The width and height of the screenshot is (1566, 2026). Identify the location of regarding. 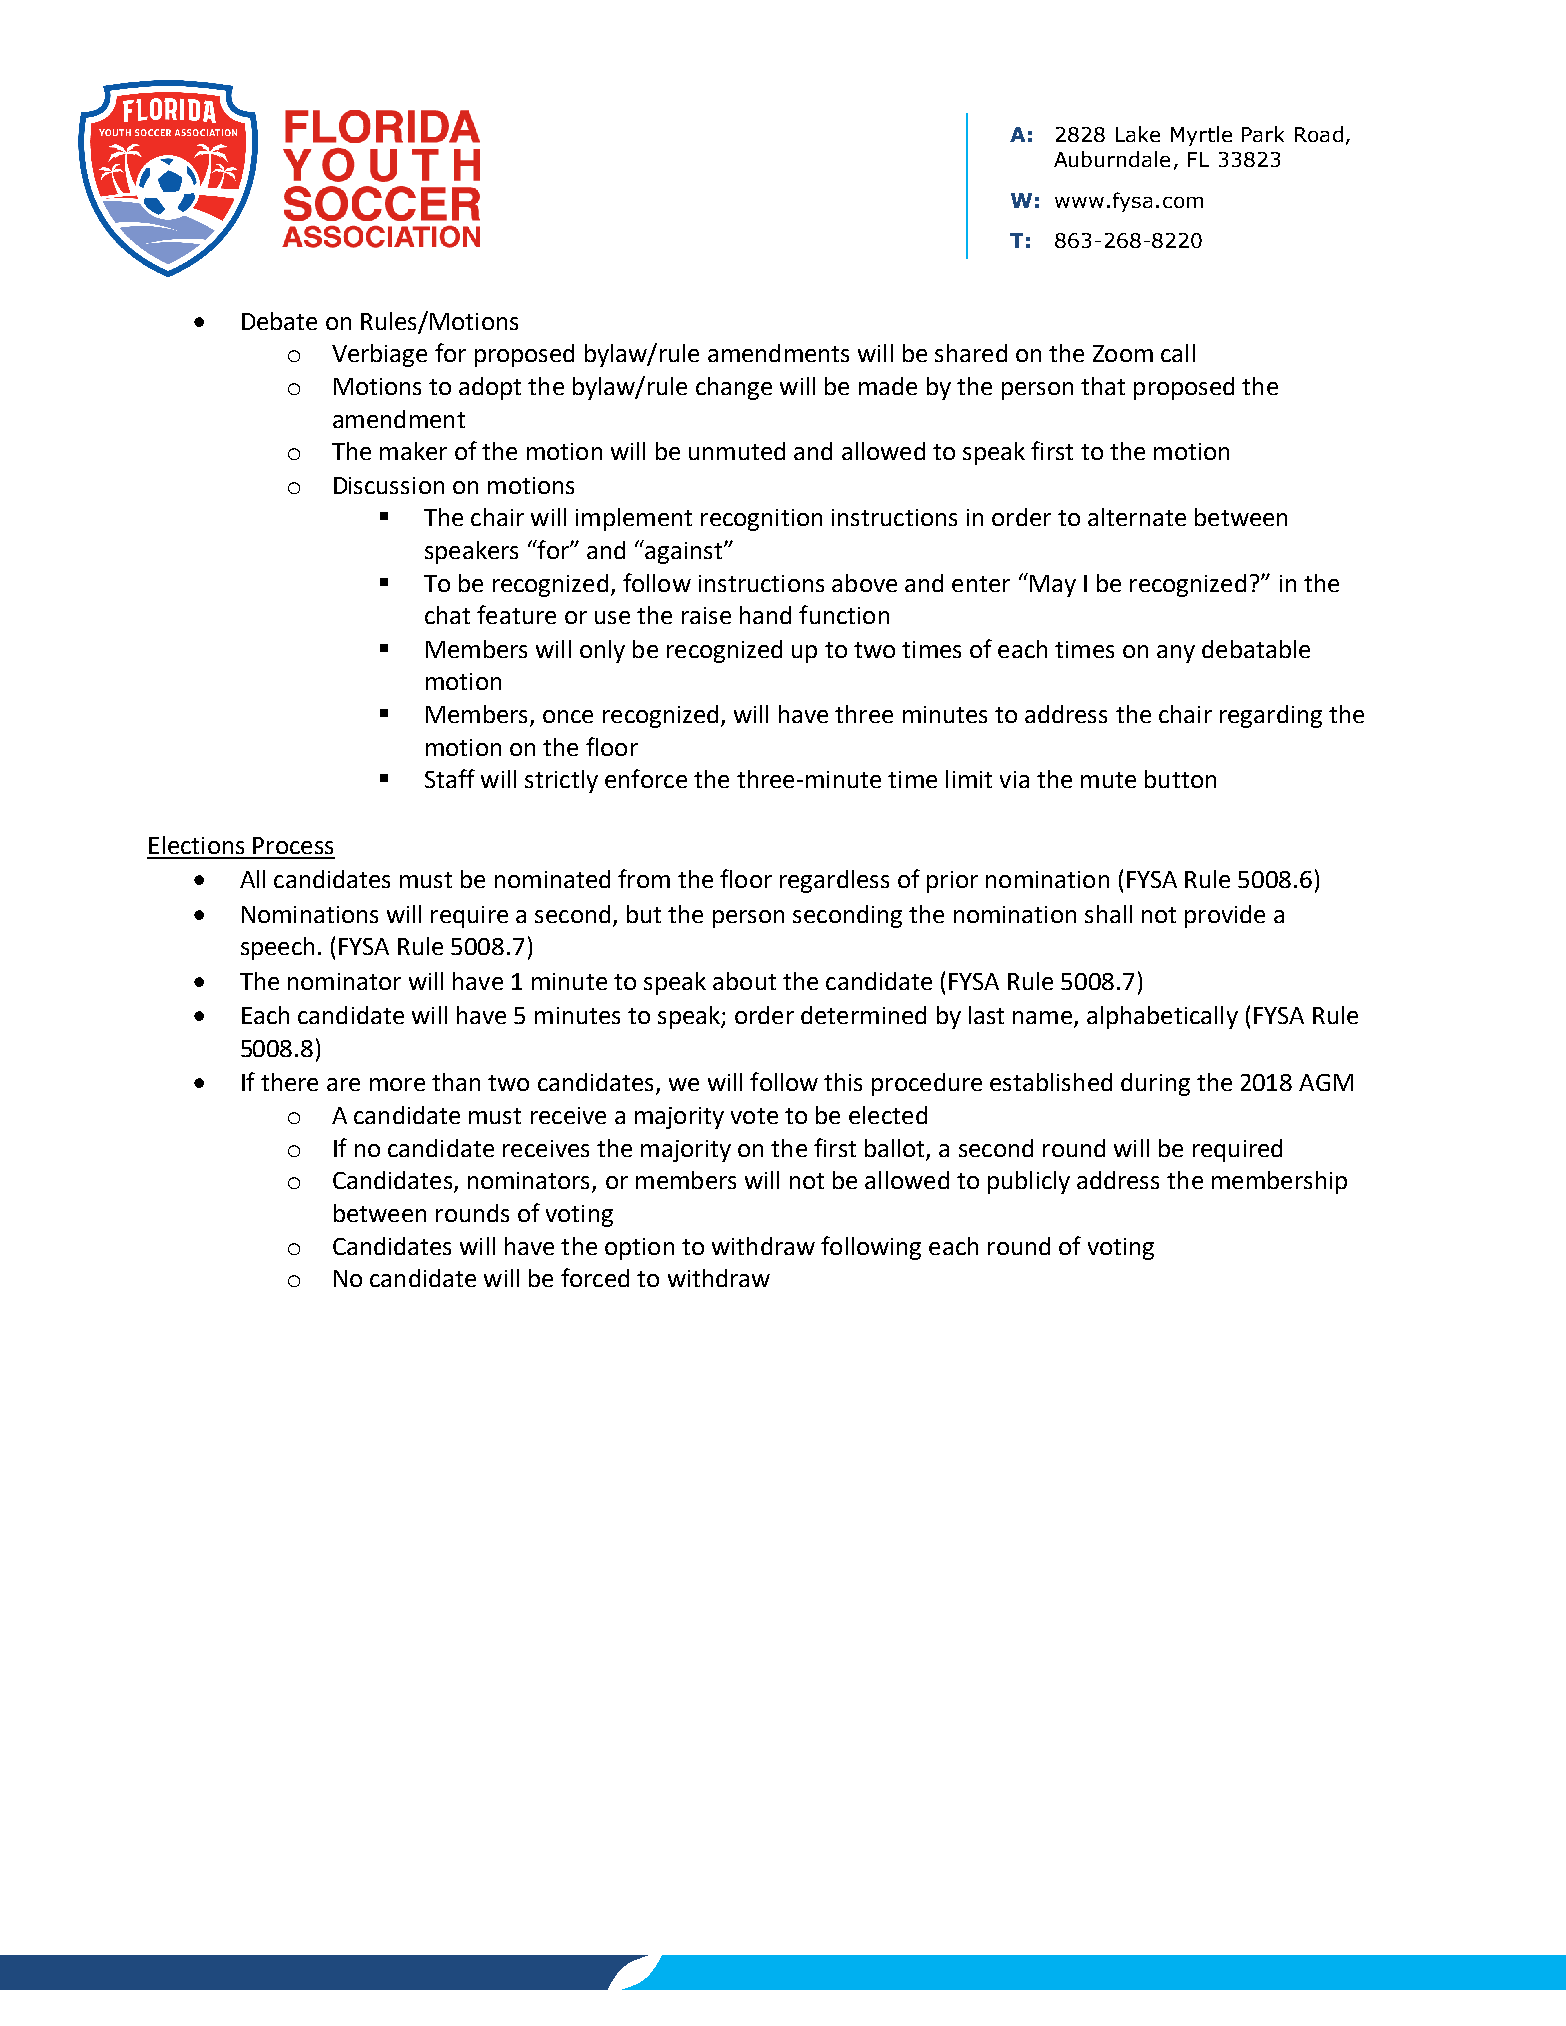
(1271, 716).
